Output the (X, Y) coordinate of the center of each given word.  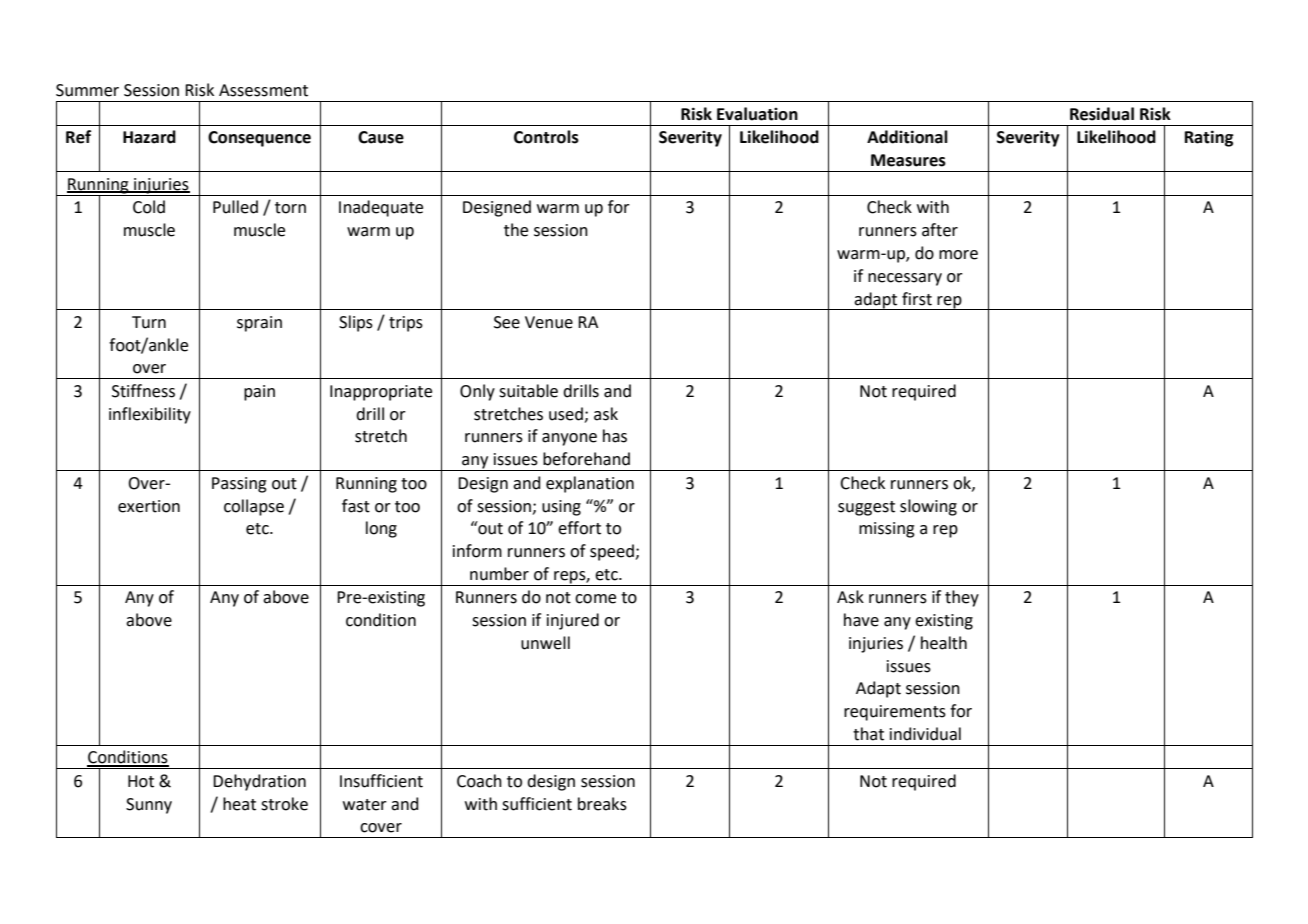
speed (613, 552)
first (917, 299)
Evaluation (757, 114)
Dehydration (259, 782)
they (962, 598)
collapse (254, 507)
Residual (1102, 114)
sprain (259, 324)
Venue (549, 322)
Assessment (263, 90)
